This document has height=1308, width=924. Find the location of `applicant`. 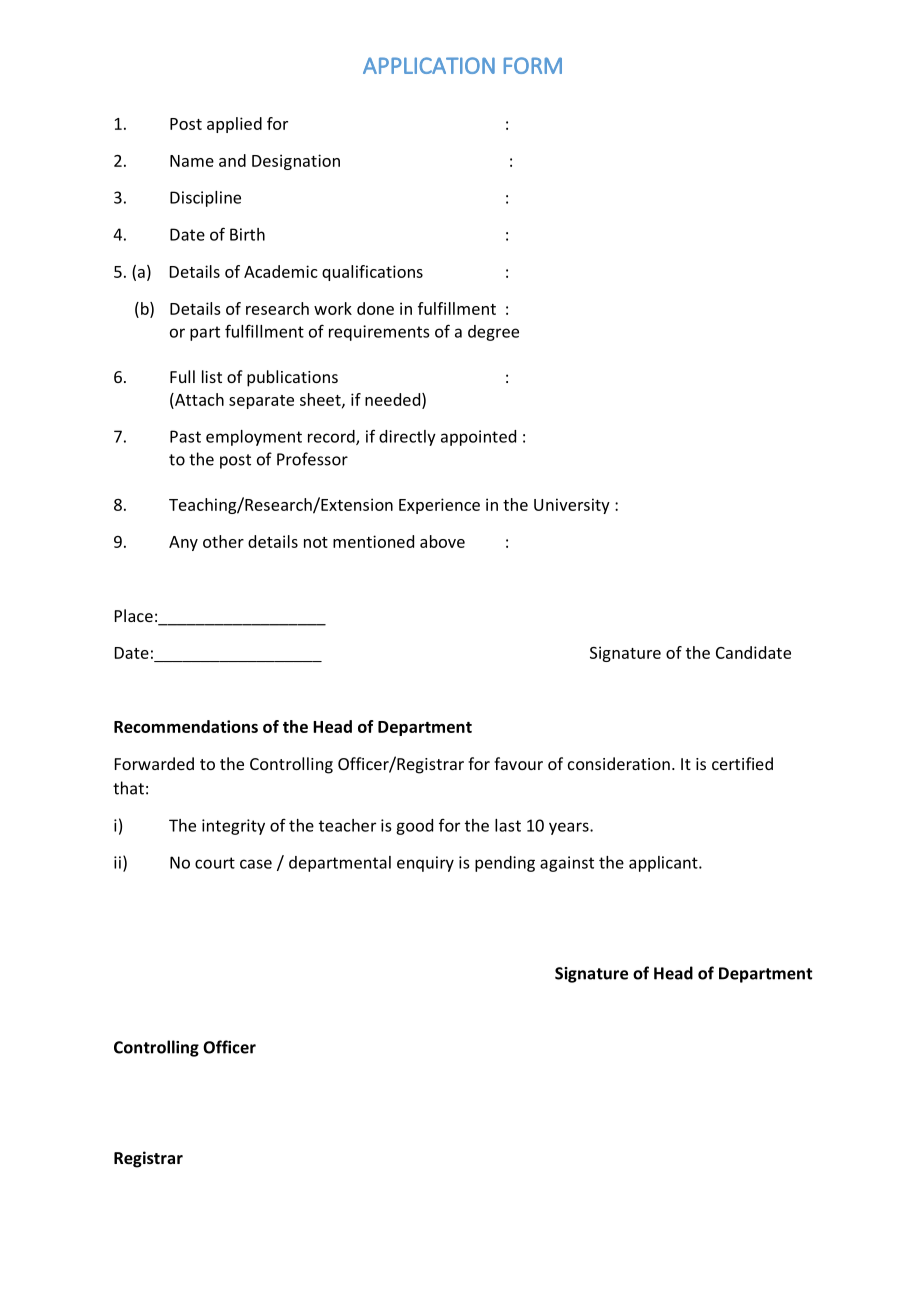

applicant is located at coordinates (664, 864).
